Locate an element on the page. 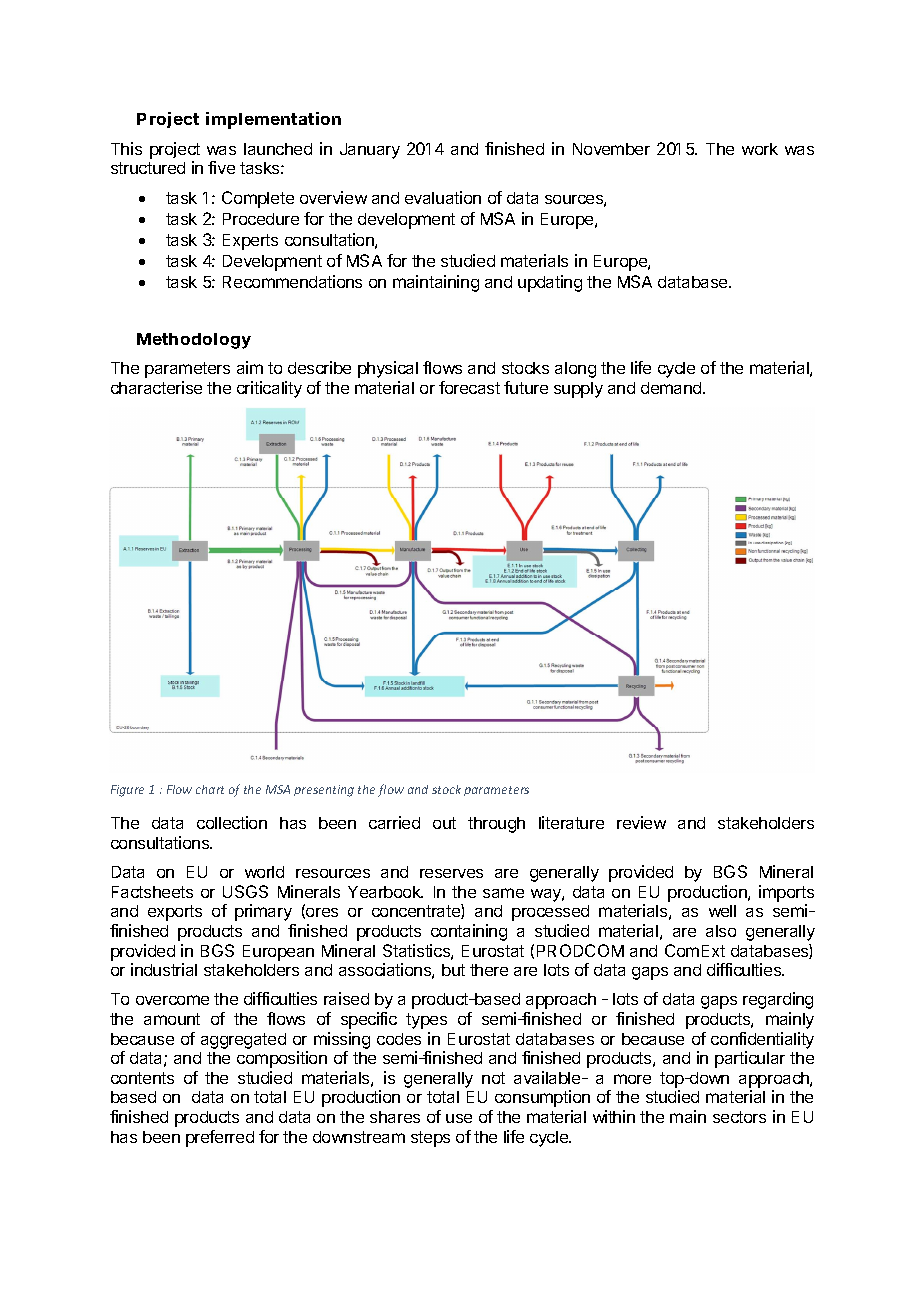 The width and height of the image is (924, 1308). review is located at coordinates (641, 822).
